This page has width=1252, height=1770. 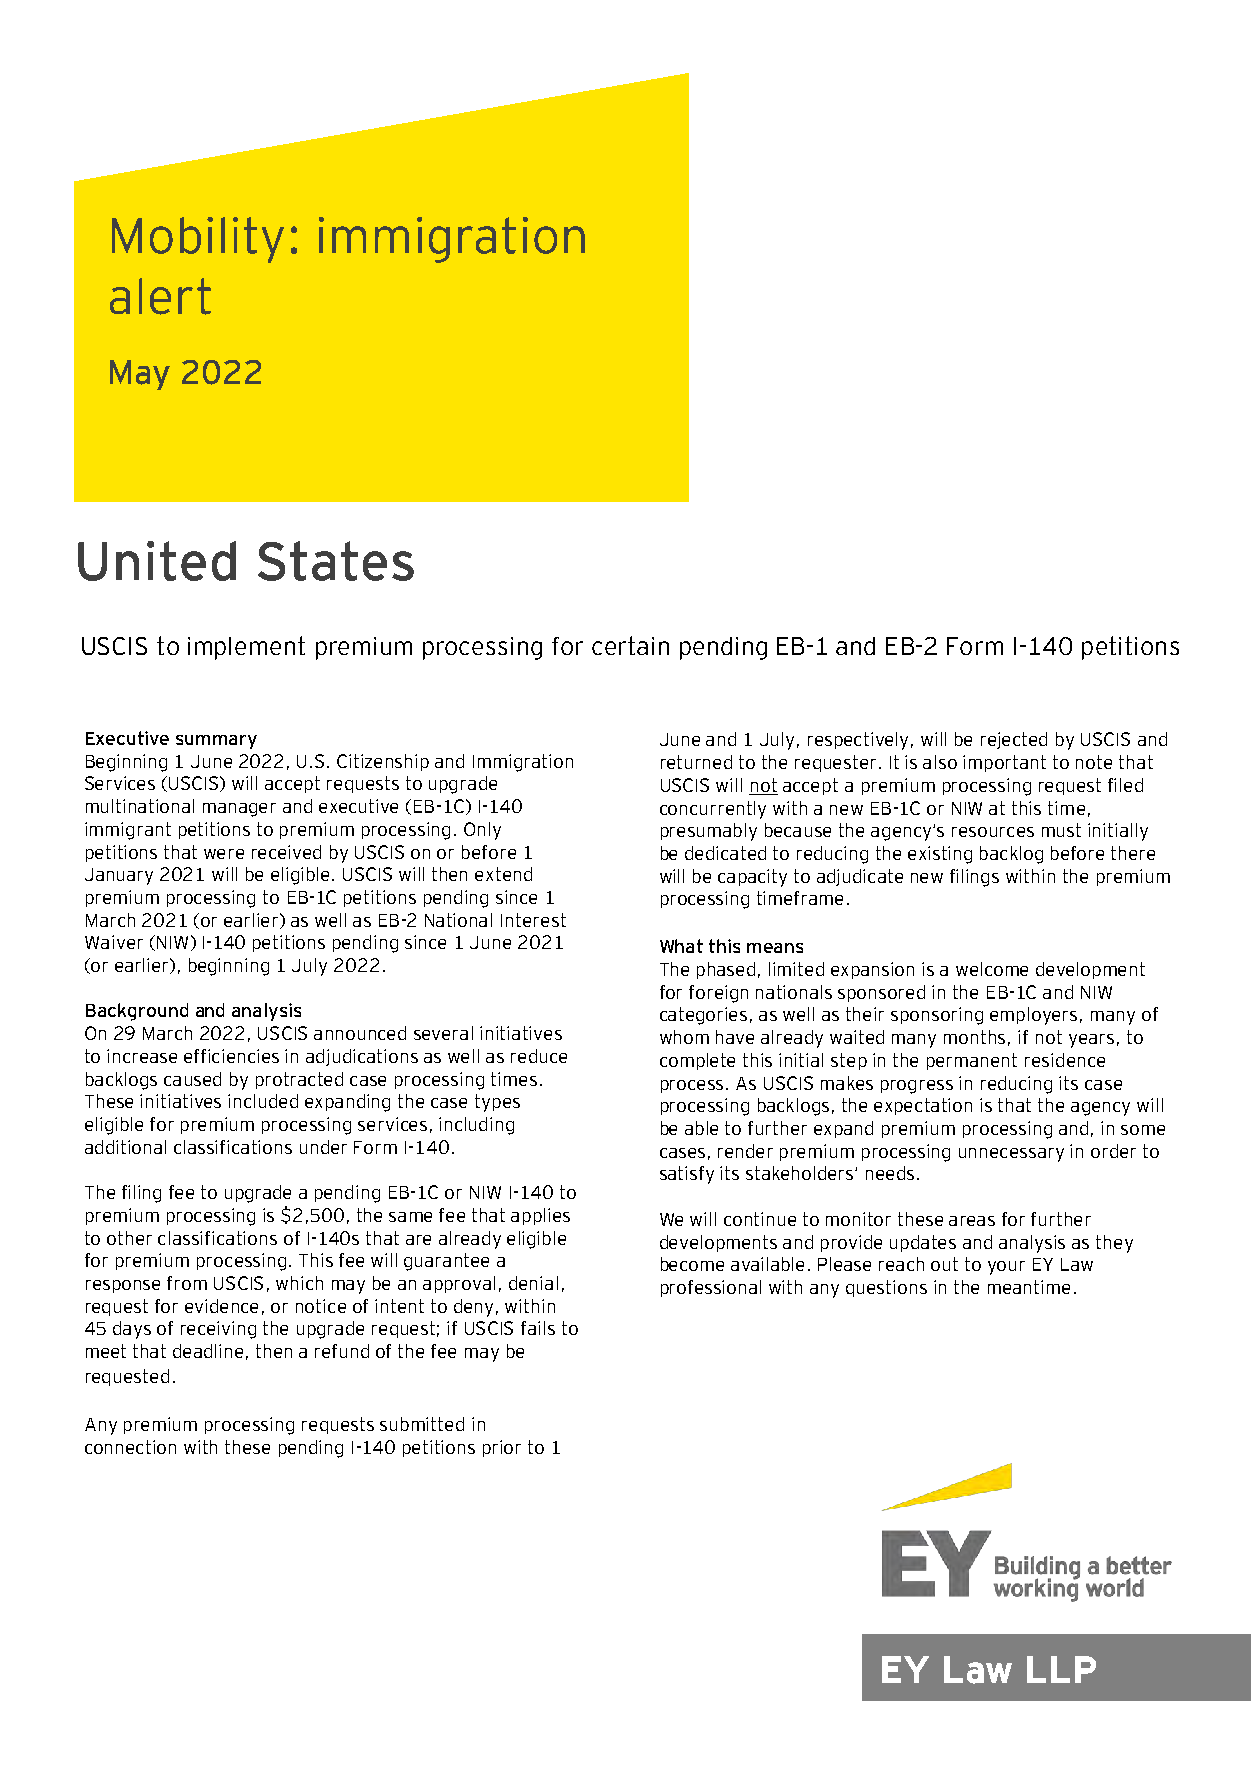 I want to click on satisfy, so click(x=687, y=1175).
